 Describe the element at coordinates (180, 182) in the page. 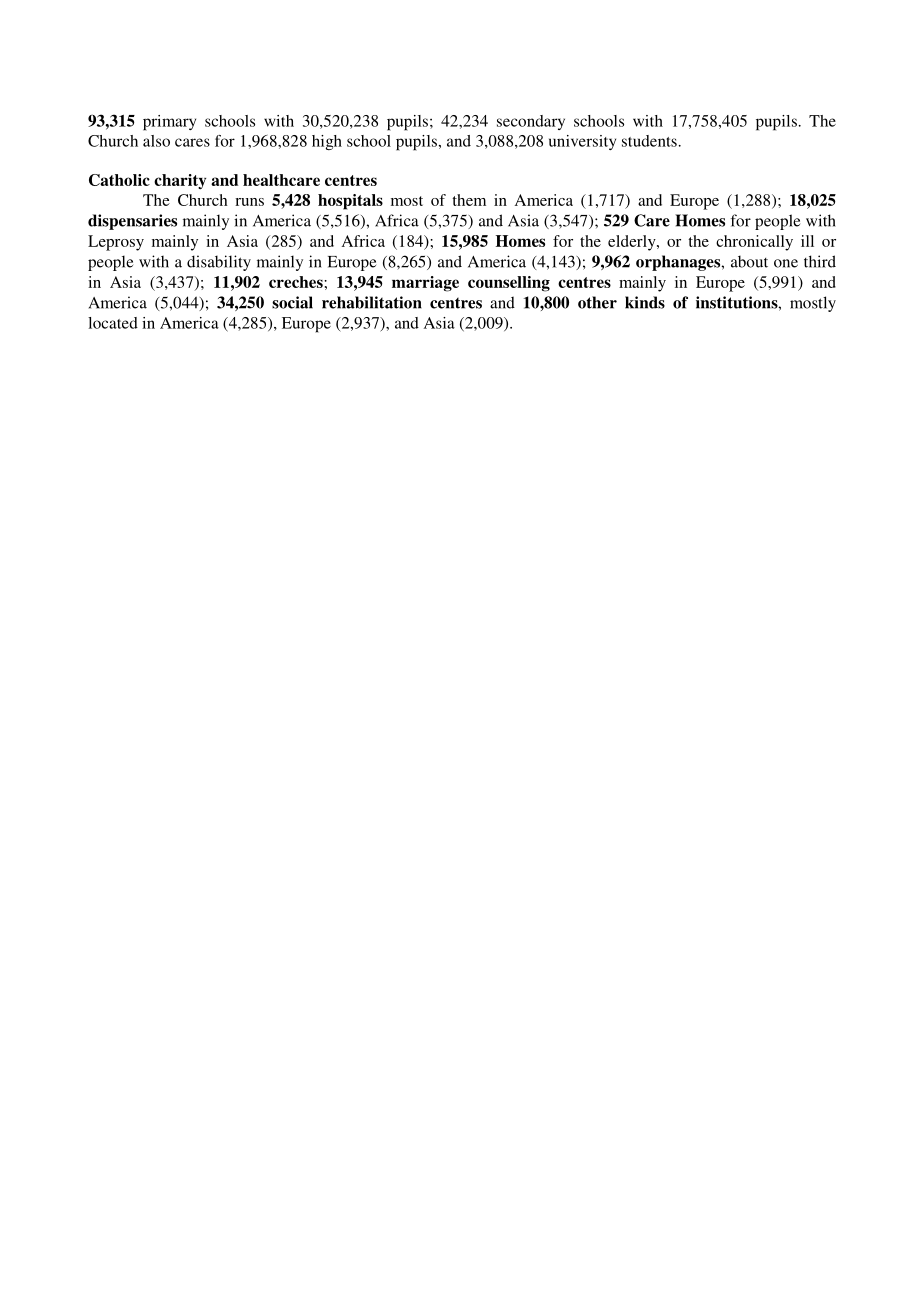

I see `charity` at that location.
